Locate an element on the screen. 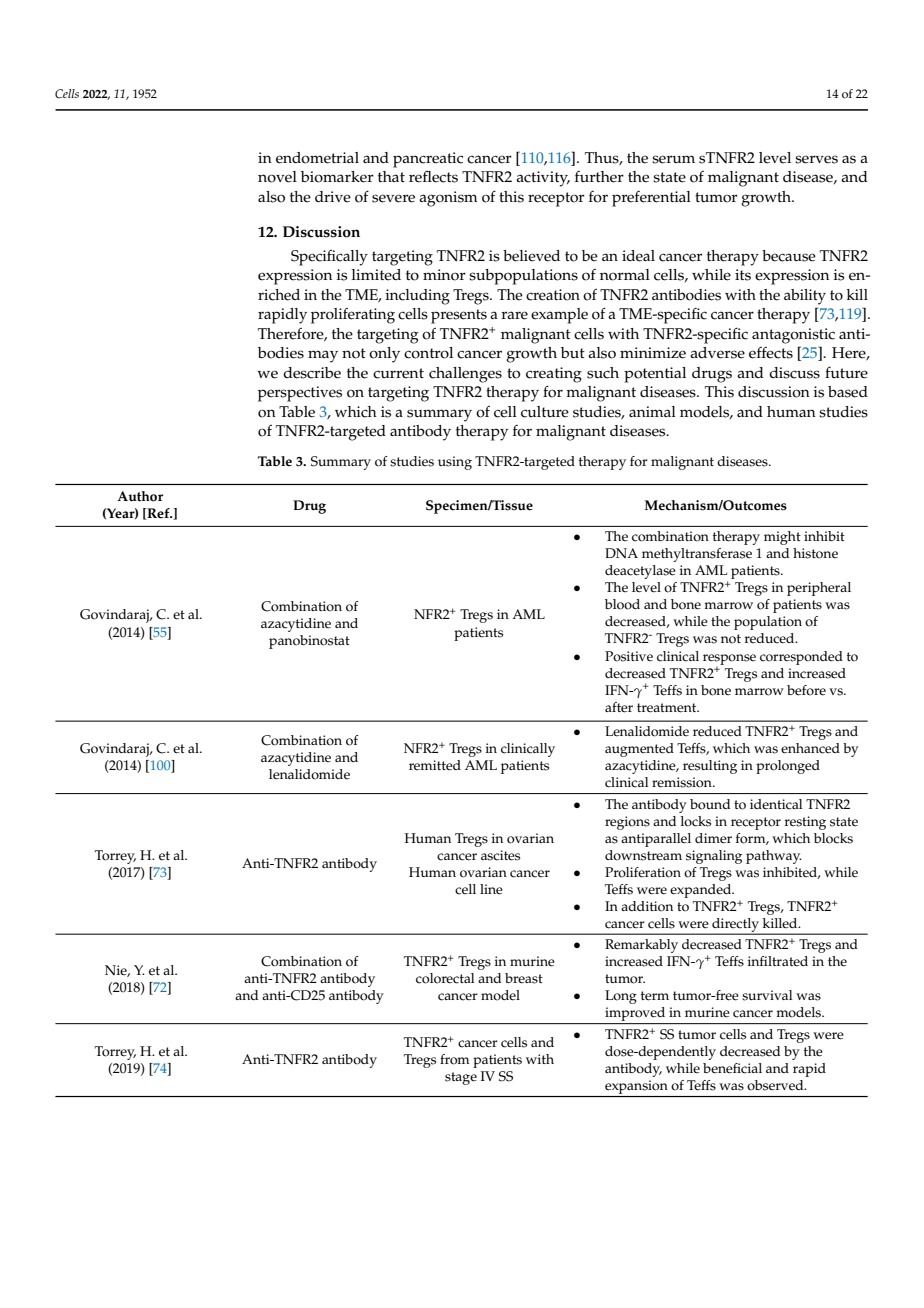 This screenshot has width=924, height=1308. might is located at coordinates (782, 538).
